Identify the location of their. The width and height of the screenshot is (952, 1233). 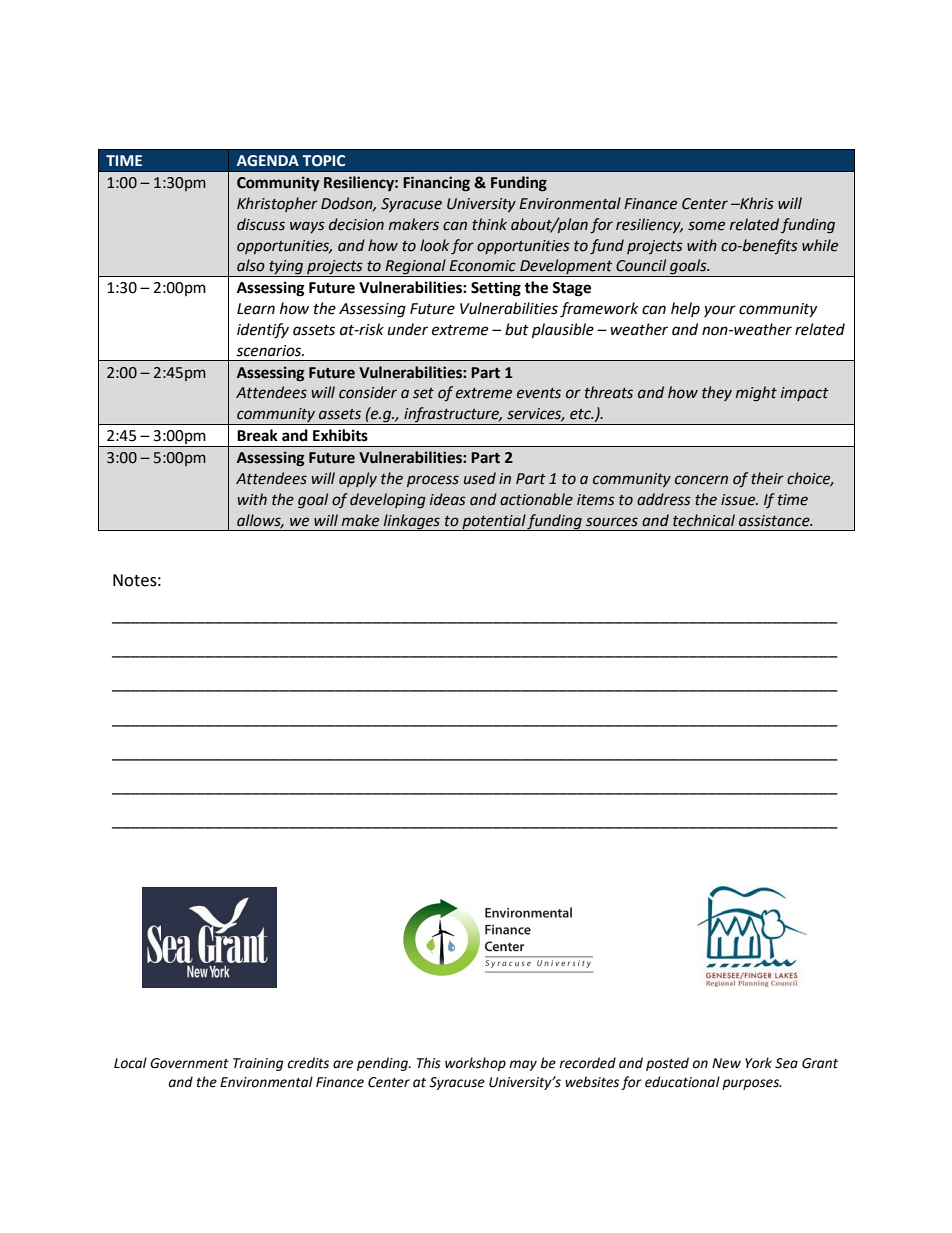
(767, 478).
